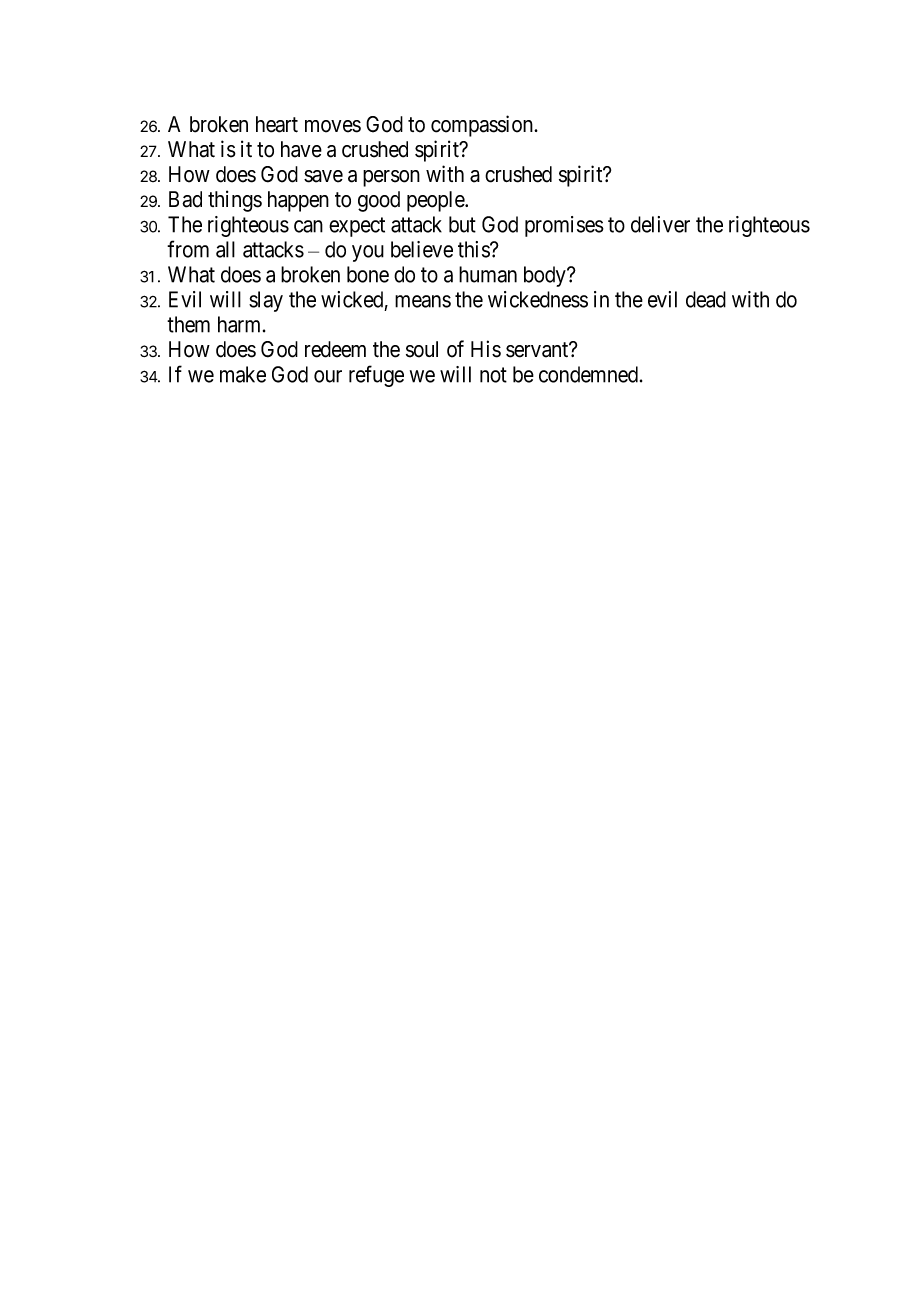  I want to click on make, so click(243, 374).
